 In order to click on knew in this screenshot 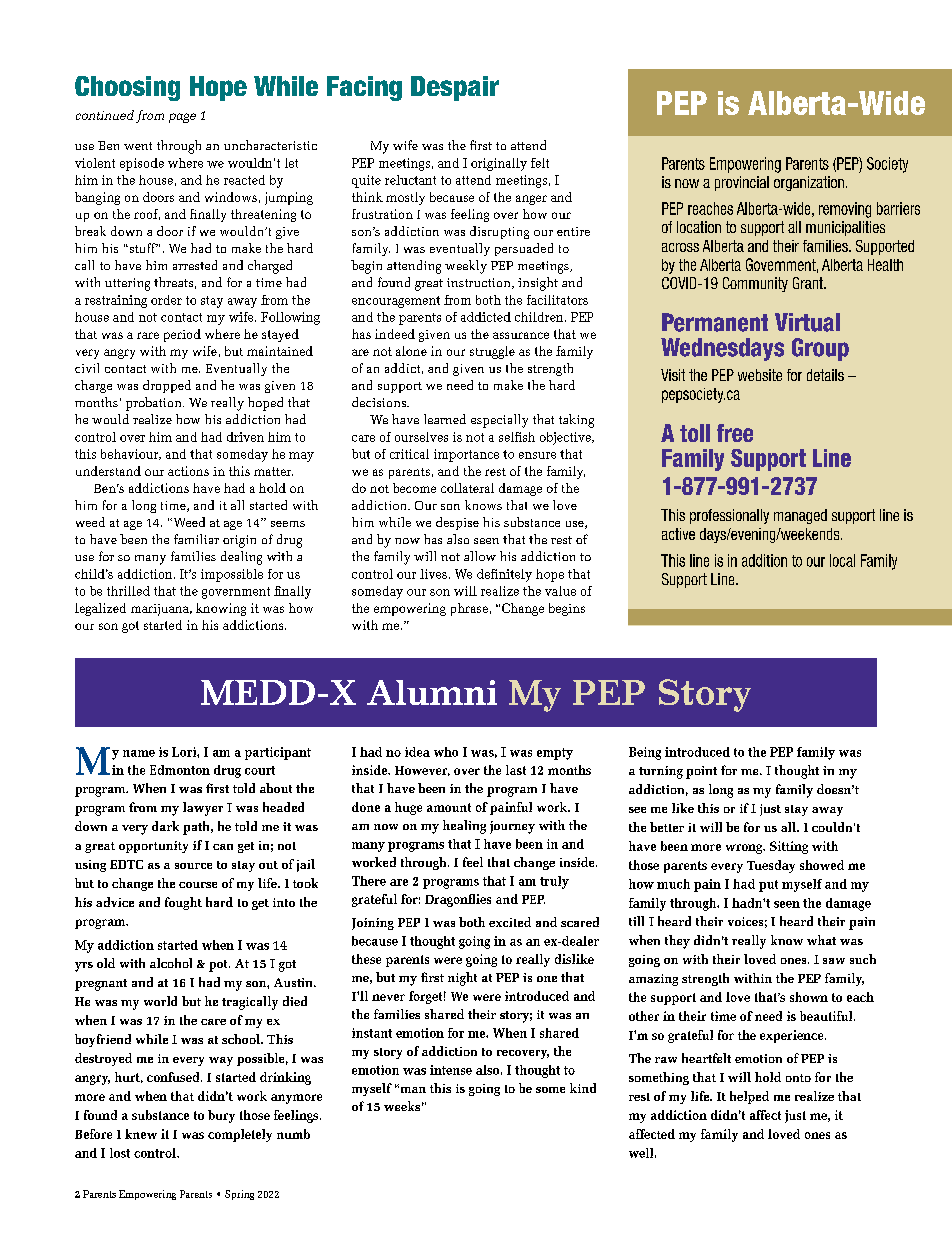, I will do `click(141, 1134)`.
